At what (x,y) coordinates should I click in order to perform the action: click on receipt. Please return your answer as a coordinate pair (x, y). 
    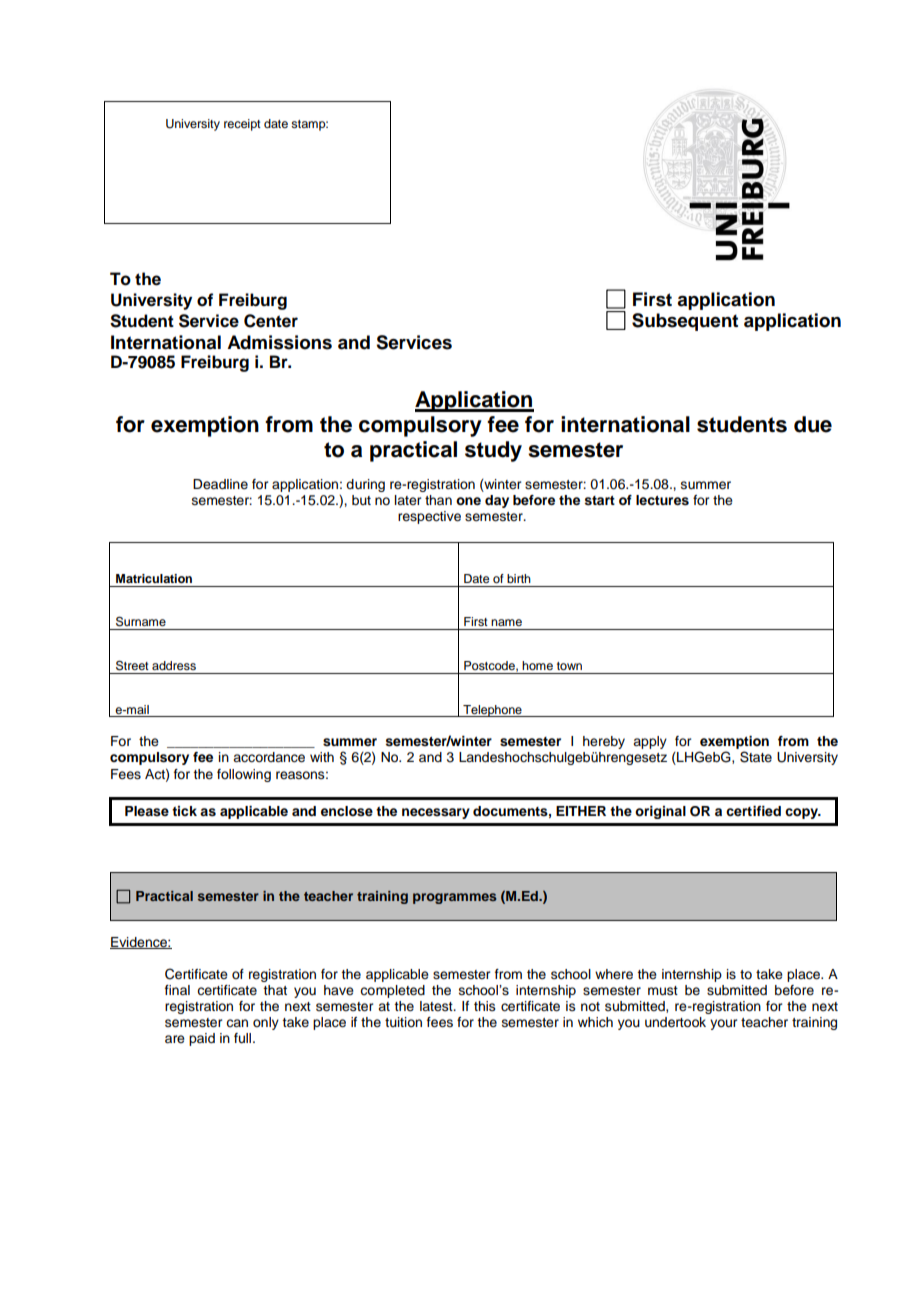
    Looking at the image, I should click on (242, 125).
